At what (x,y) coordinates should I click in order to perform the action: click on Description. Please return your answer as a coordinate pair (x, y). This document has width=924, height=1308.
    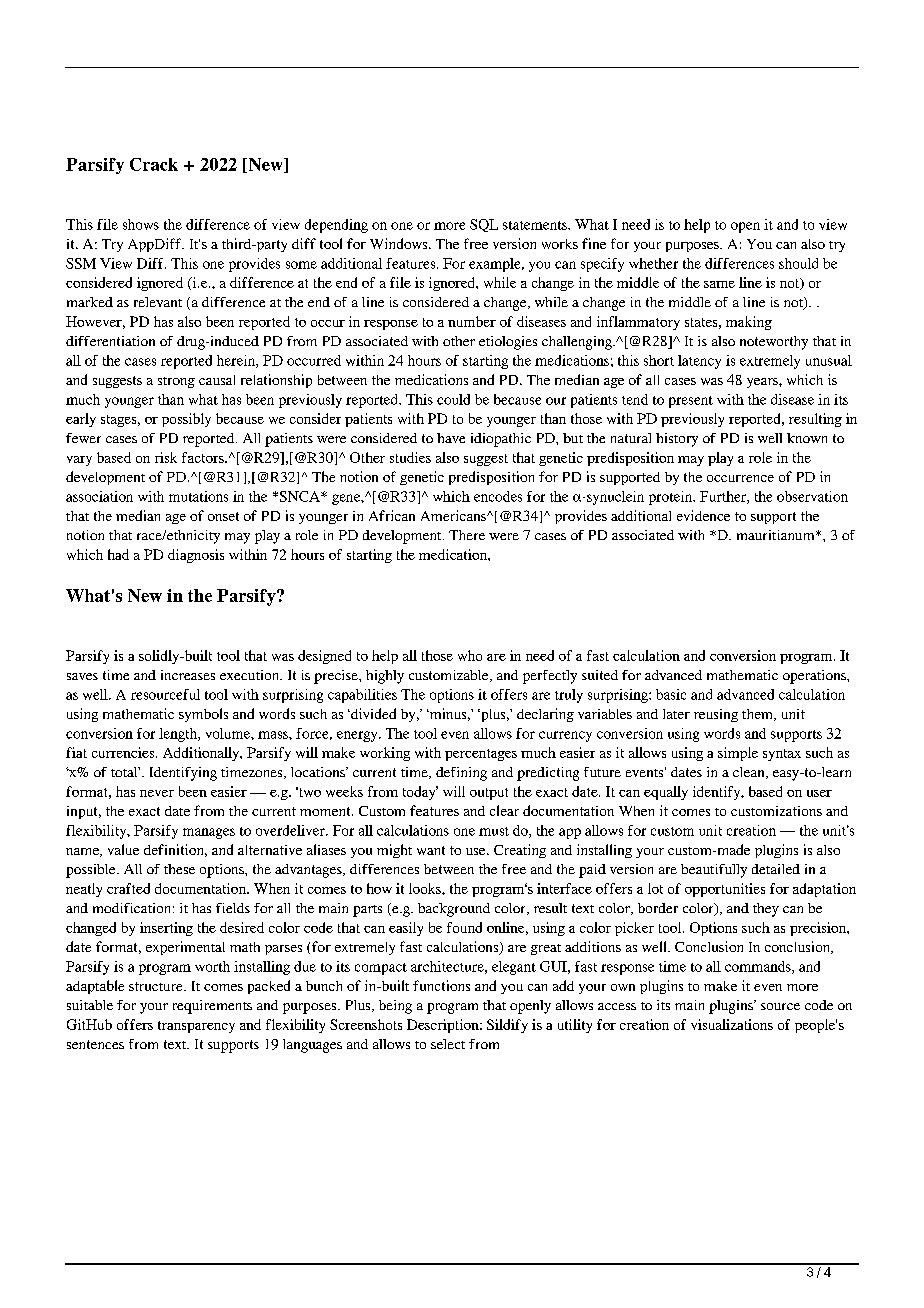
    Looking at the image, I should click on (444, 1026).
